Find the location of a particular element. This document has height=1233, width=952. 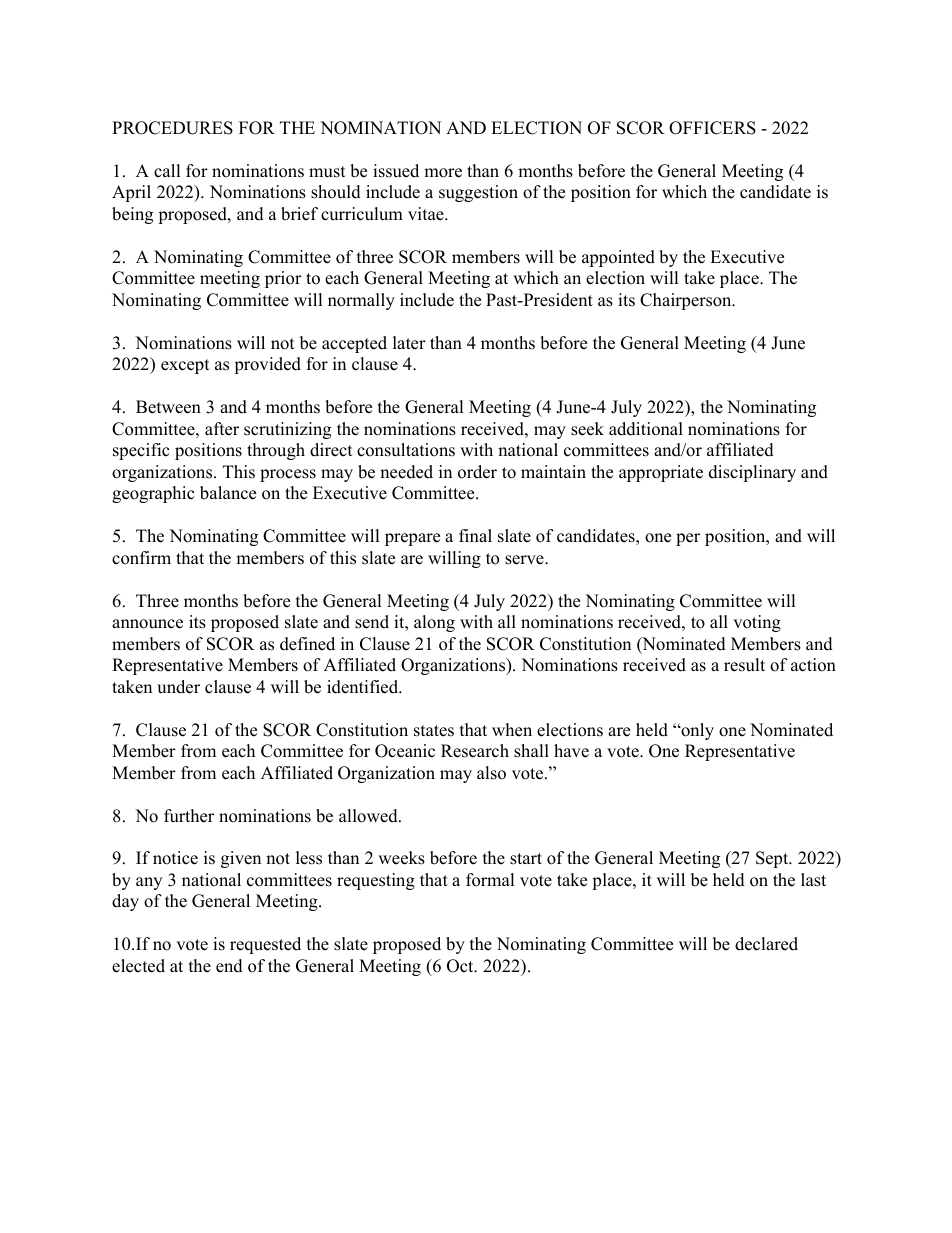

disciplinary is located at coordinates (752, 473).
